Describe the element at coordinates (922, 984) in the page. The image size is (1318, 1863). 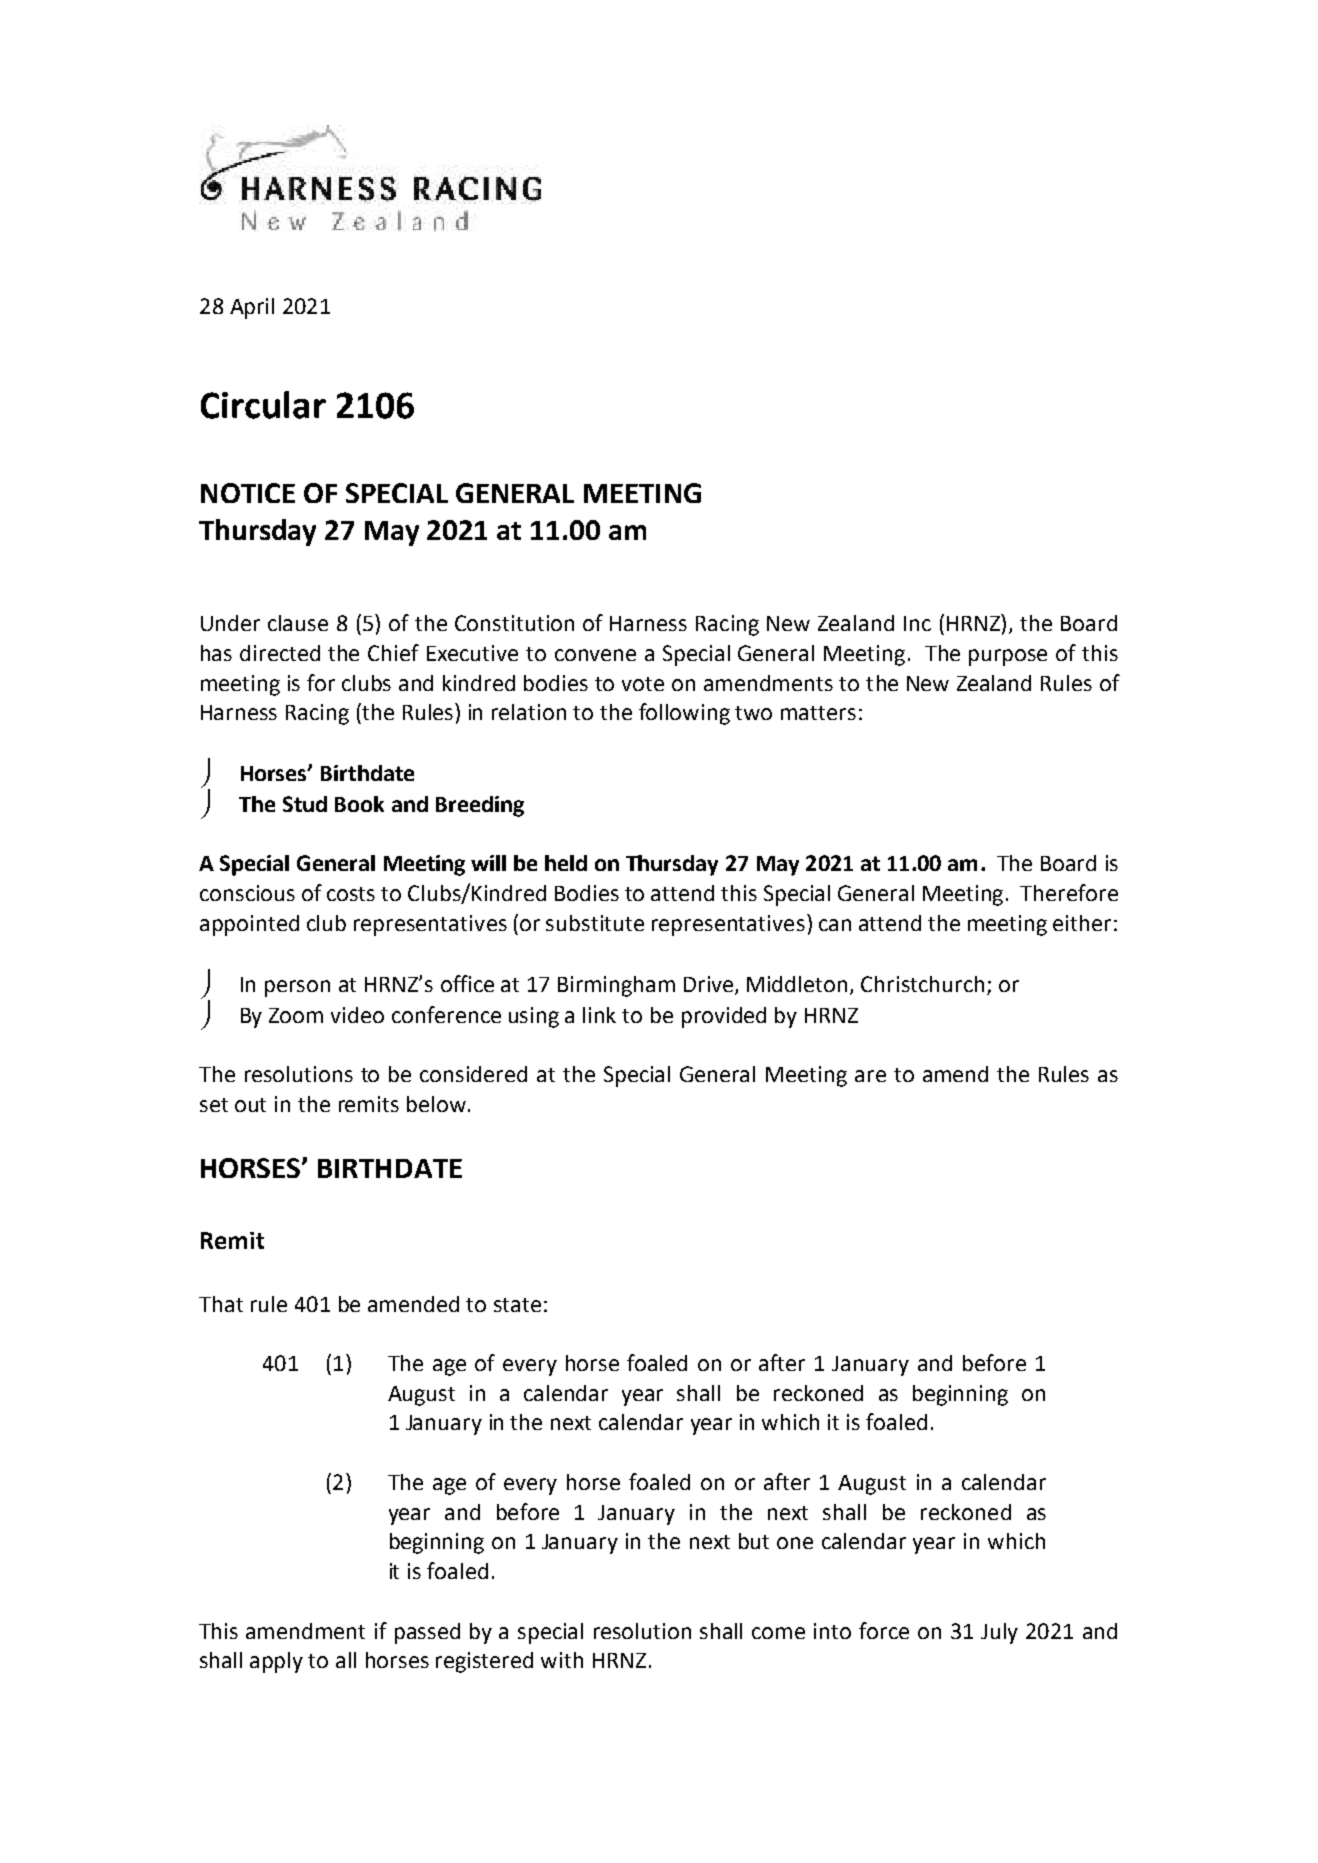
I see `Christchurch` at that location.
